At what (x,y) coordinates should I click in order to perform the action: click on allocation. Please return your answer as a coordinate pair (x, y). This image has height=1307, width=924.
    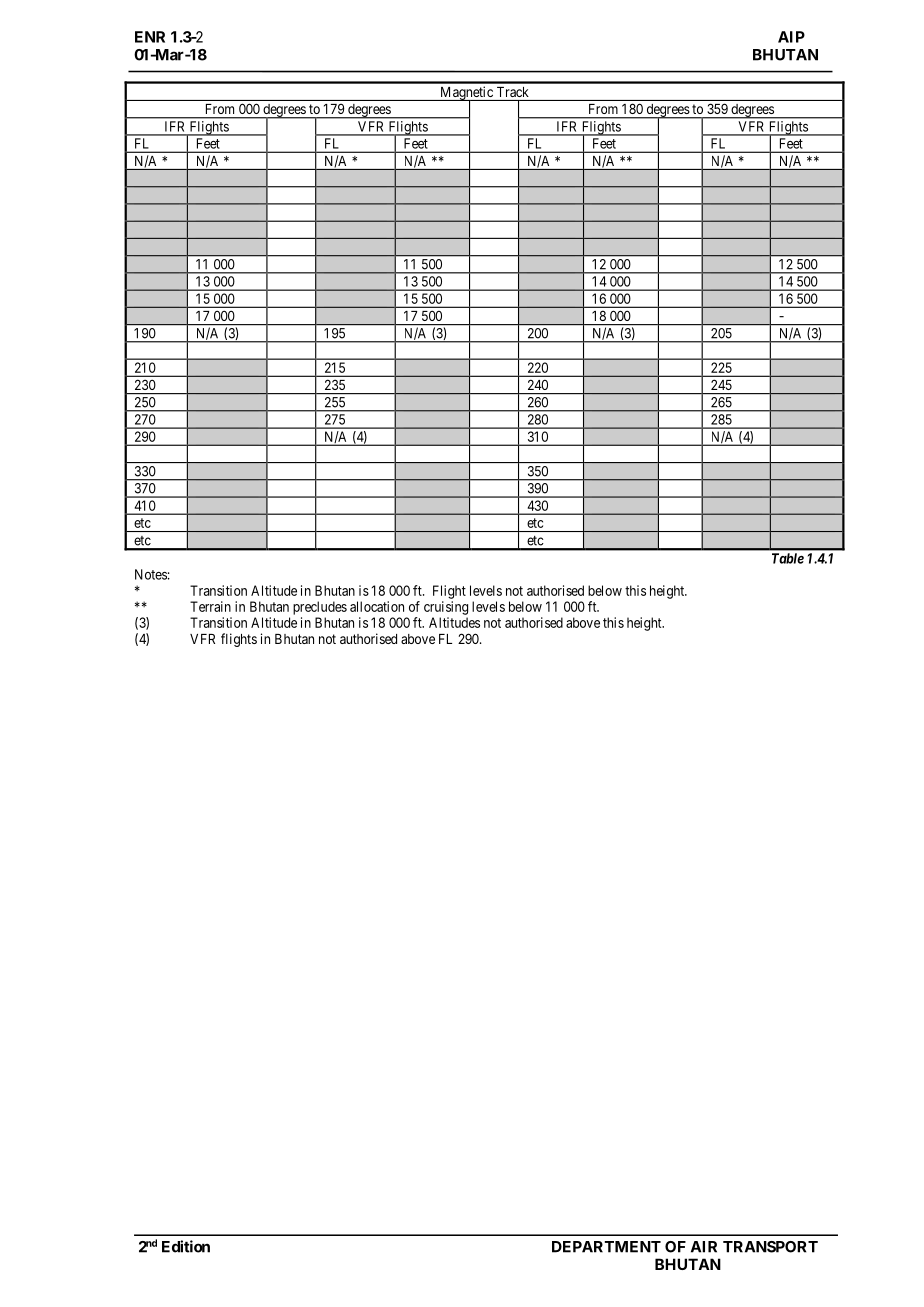
    Looking at the image, I should click on (377, 606).
